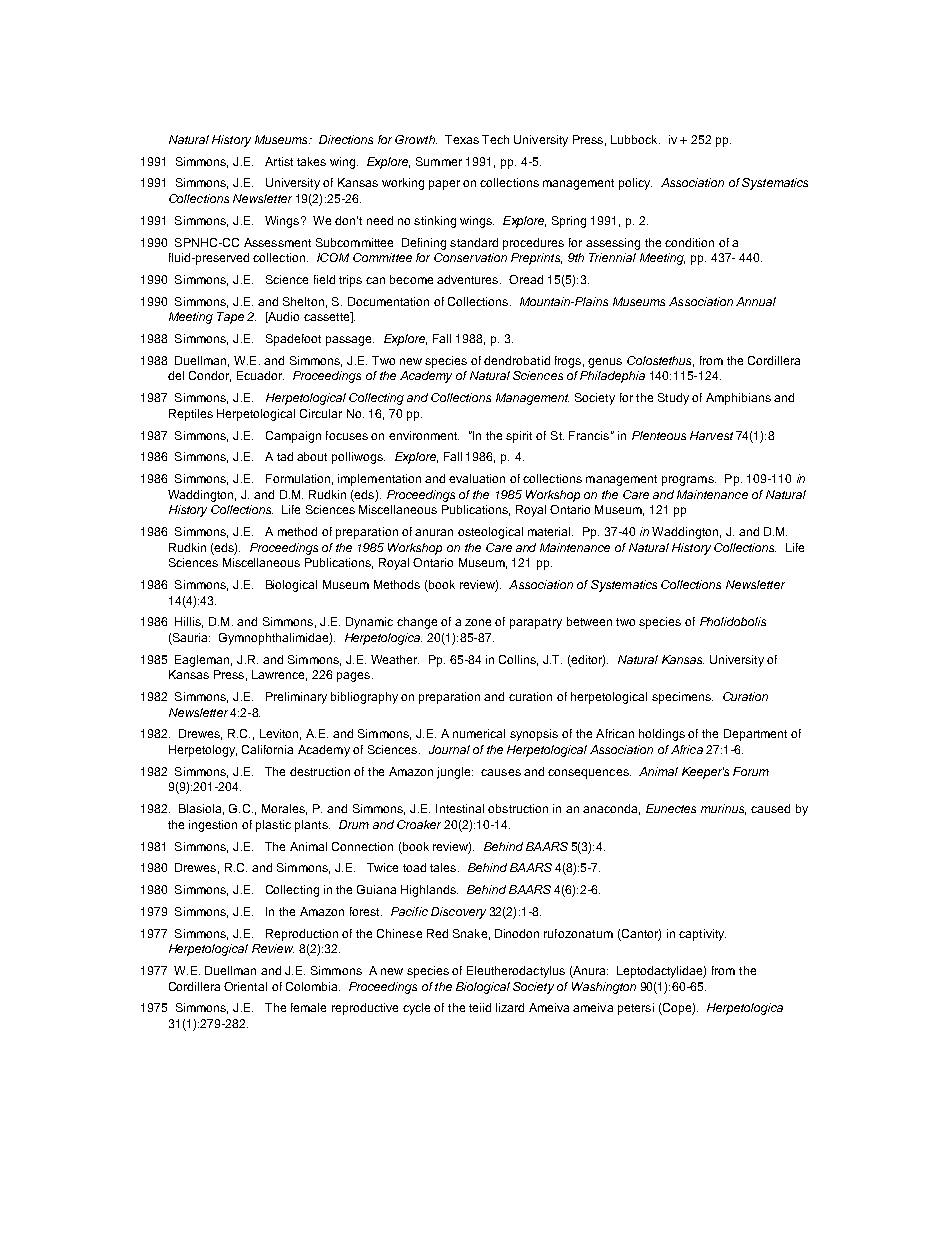 This screenshot has height=1233, width=952. What do you see at coordinates (635, 184) in the screenshot?
I see `policy` at bounding box center [635, 184].
